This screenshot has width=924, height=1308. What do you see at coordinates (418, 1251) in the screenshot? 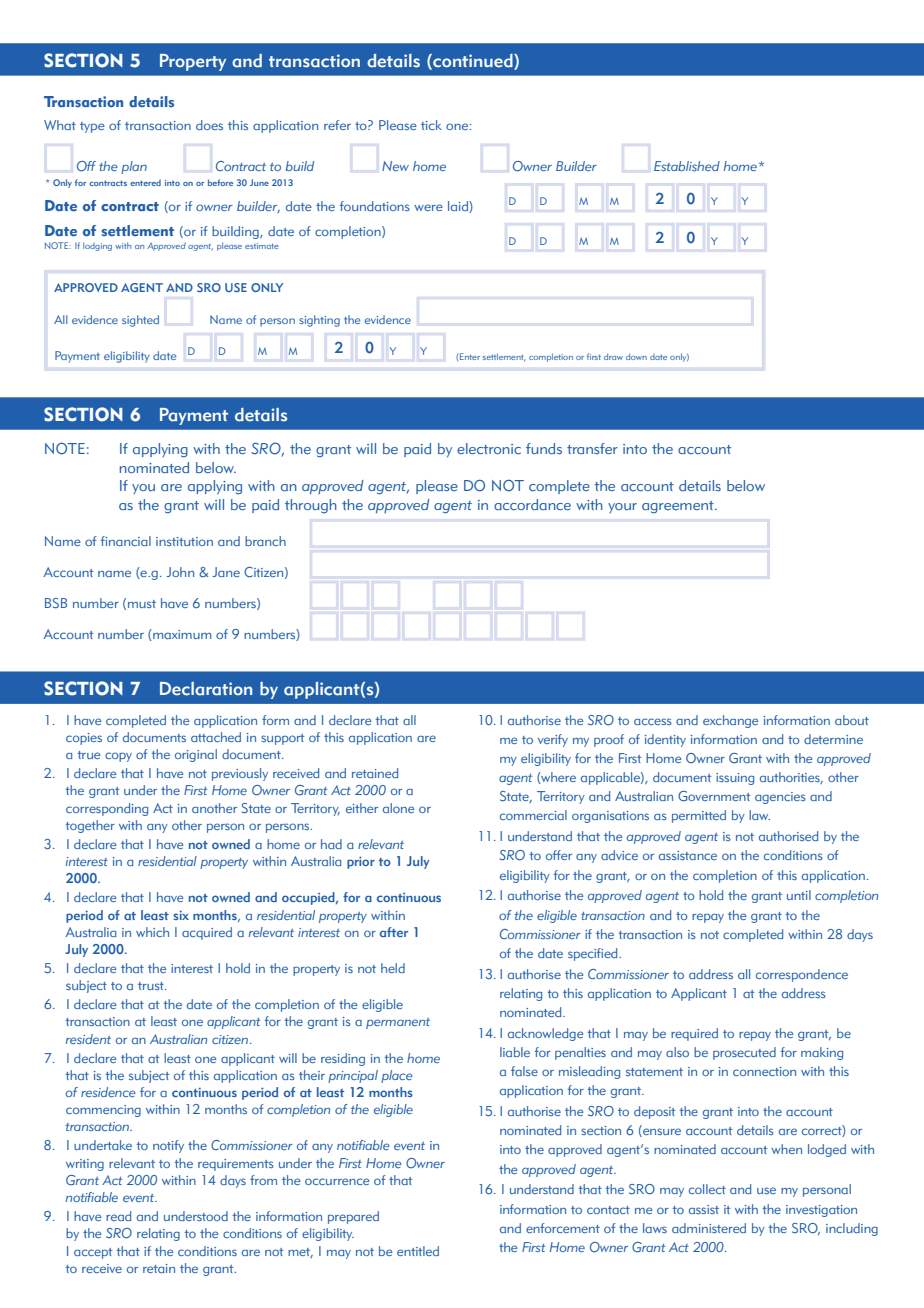
I see `entitled` at bounding box center [418, 1251].
